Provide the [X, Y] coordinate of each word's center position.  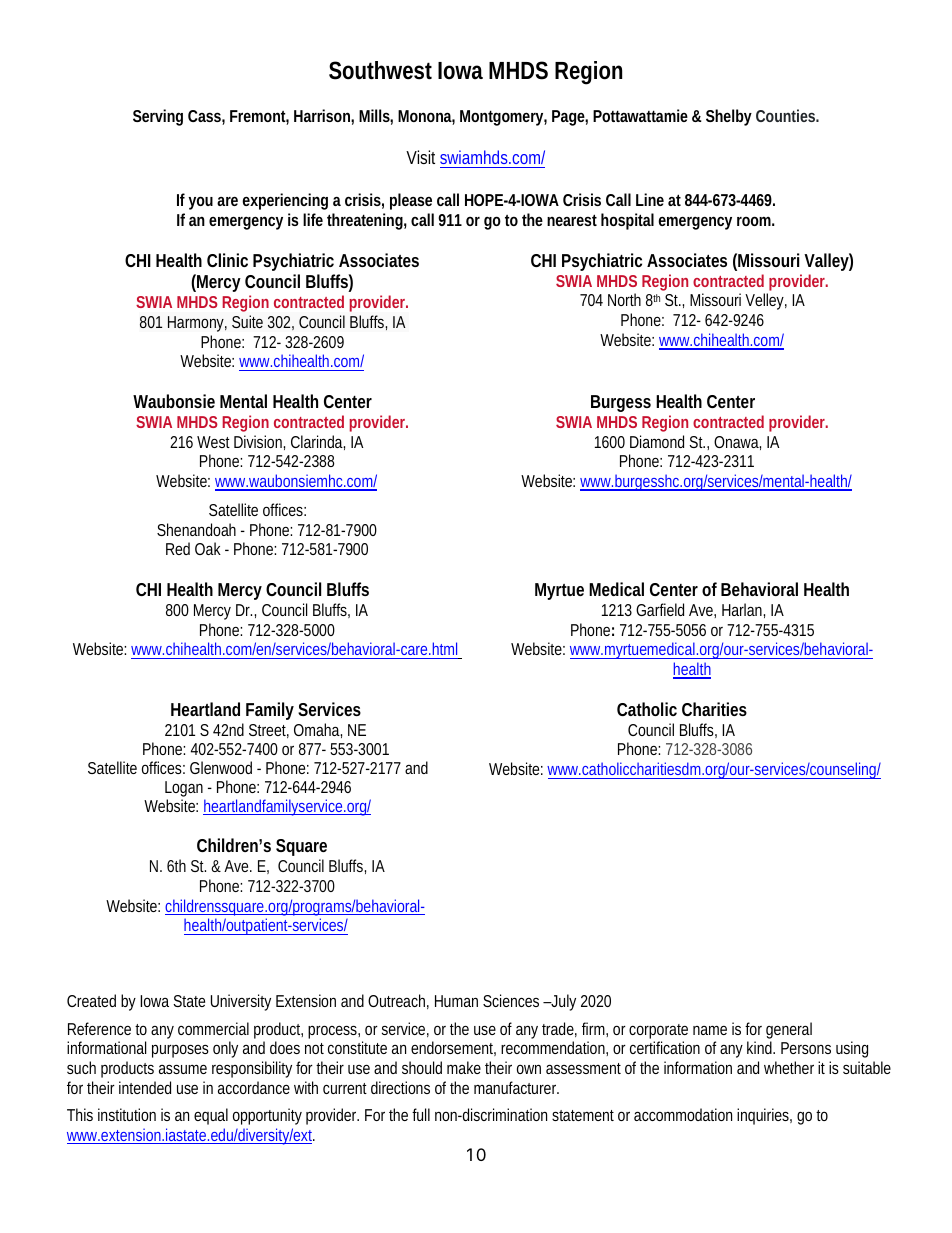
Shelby [729, 117]
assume [183, 1069]
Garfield [660, 609]
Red [178, 548]
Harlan [743, 610]
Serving [158, 117]
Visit [420, 157]
